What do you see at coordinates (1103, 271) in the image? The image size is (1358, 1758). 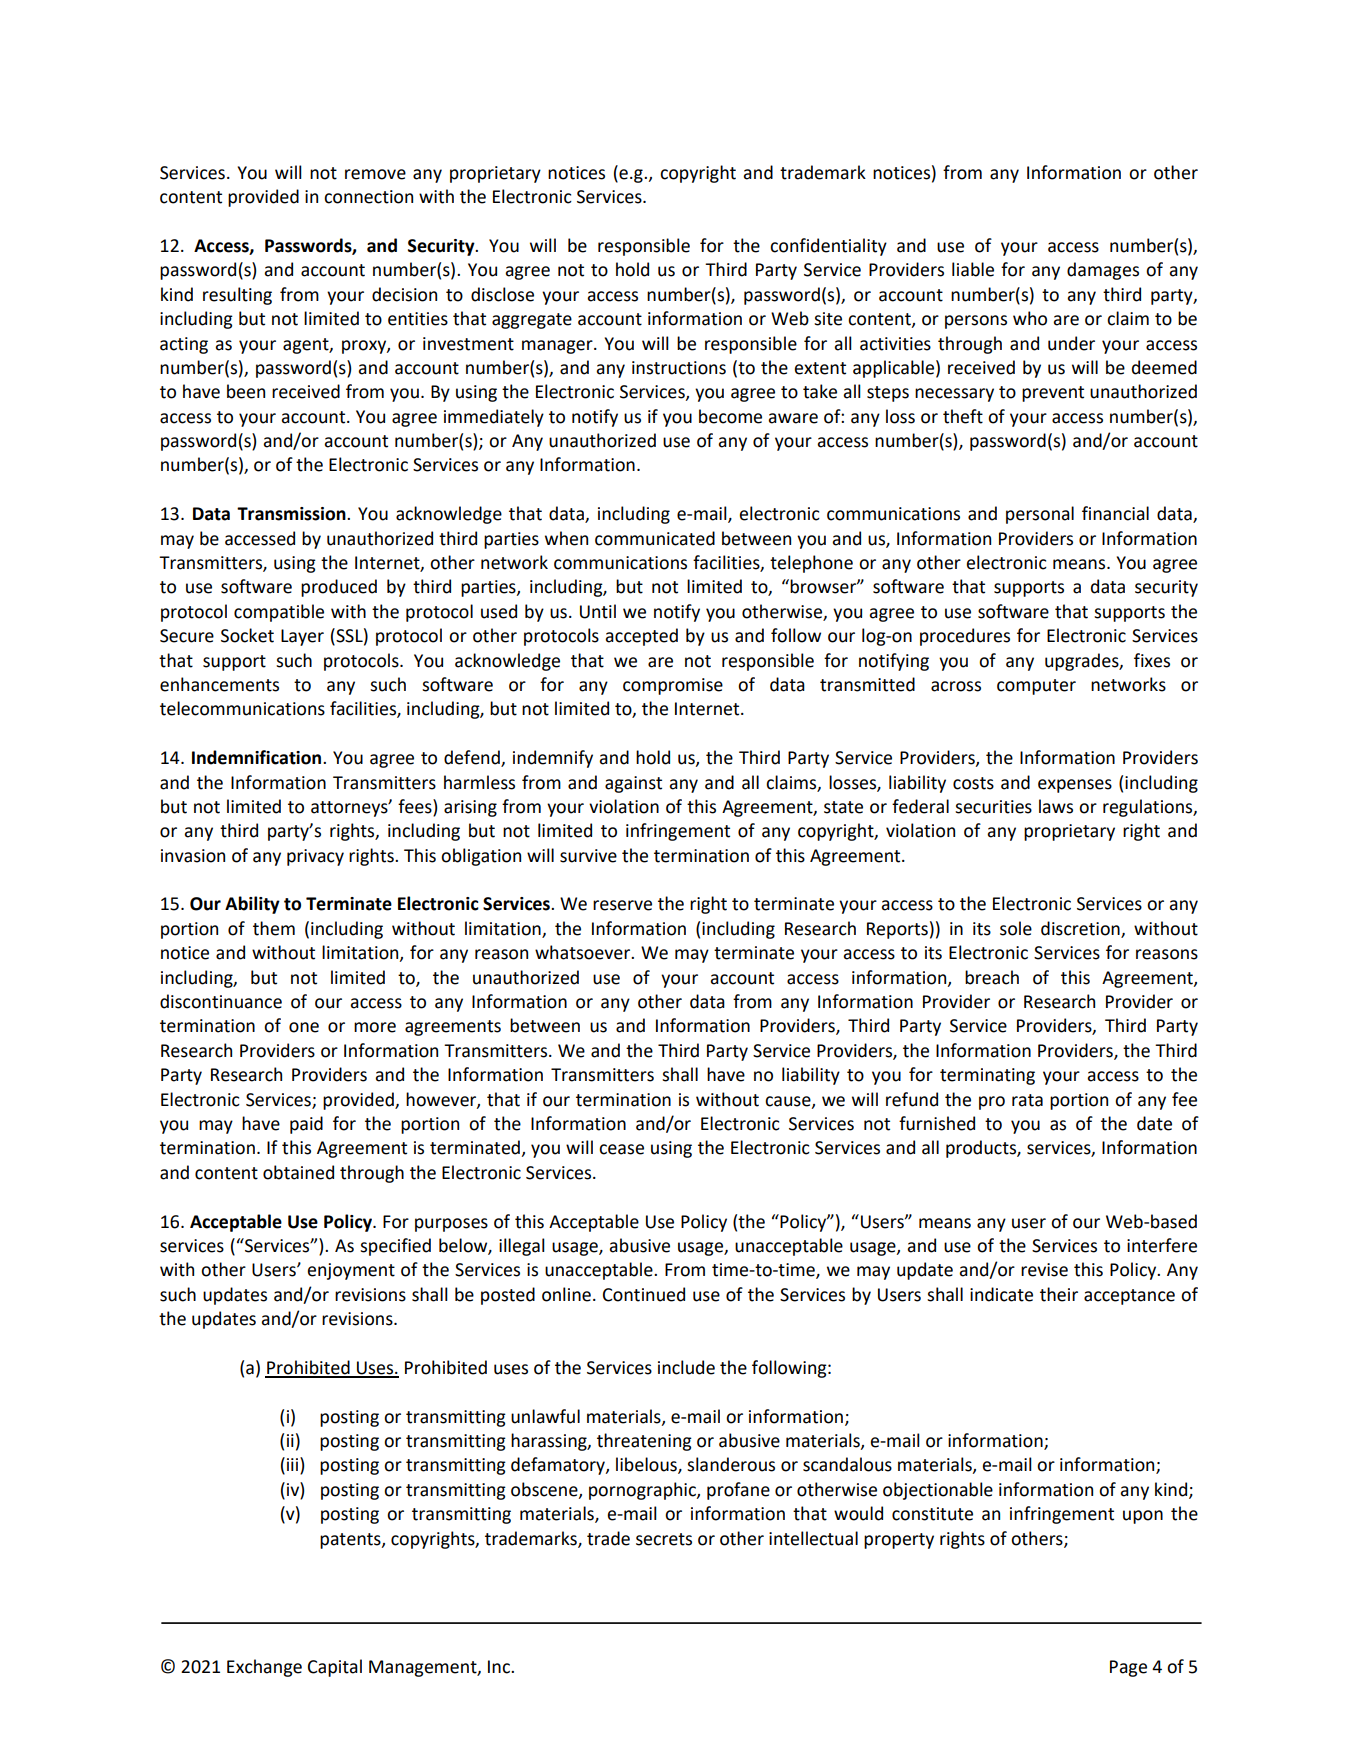 I see `damages` at bounding box center [1103, 271].
